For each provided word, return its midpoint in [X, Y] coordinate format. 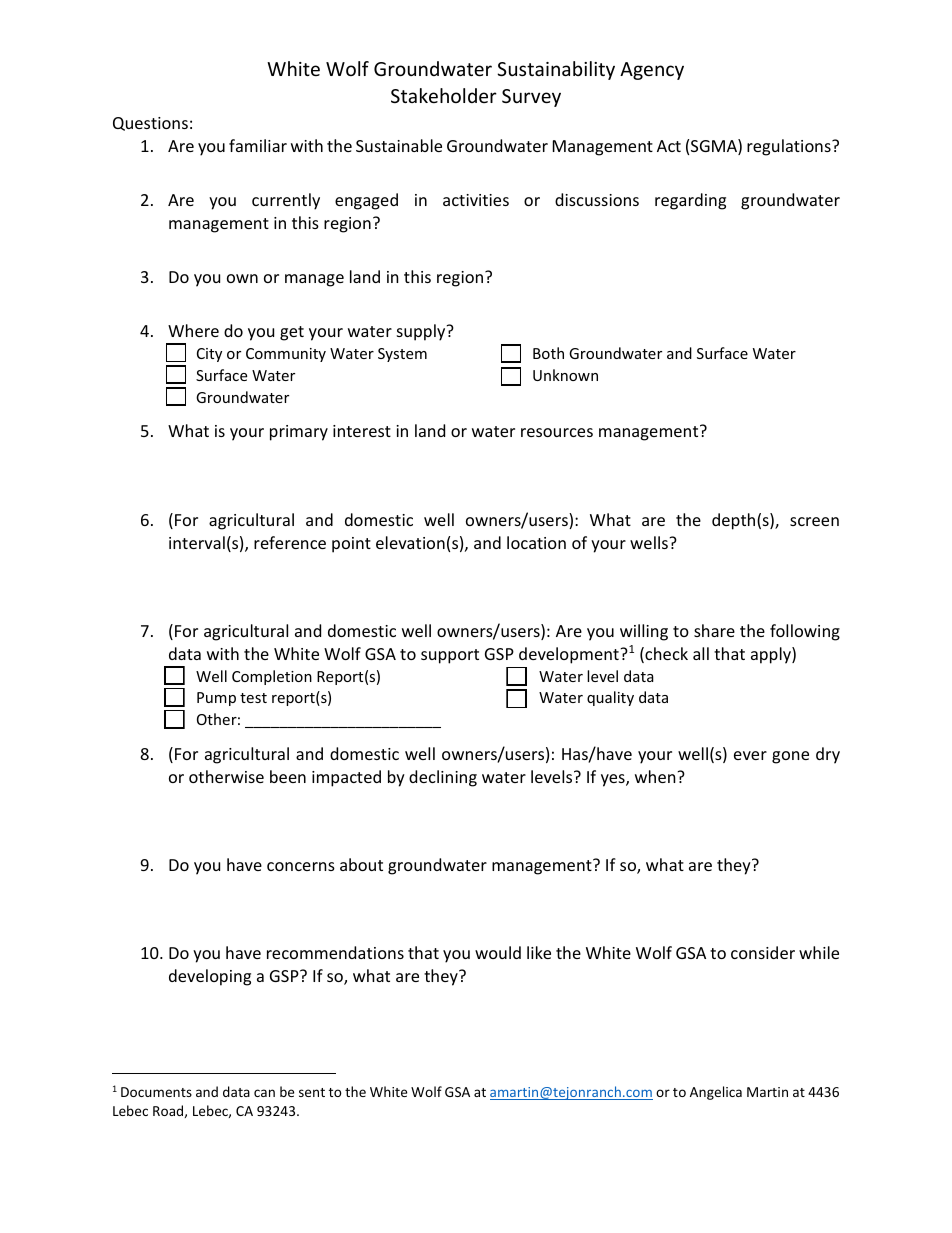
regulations [790, 147]
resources [557, 432]
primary [299, 433]
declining [443, 778]
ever [750, 755]
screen [814, 521]
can [264, 1093]
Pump [216, 699]
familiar [258, 145]
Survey [531, 98]
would [498, 952]
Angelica [716, 1093]
